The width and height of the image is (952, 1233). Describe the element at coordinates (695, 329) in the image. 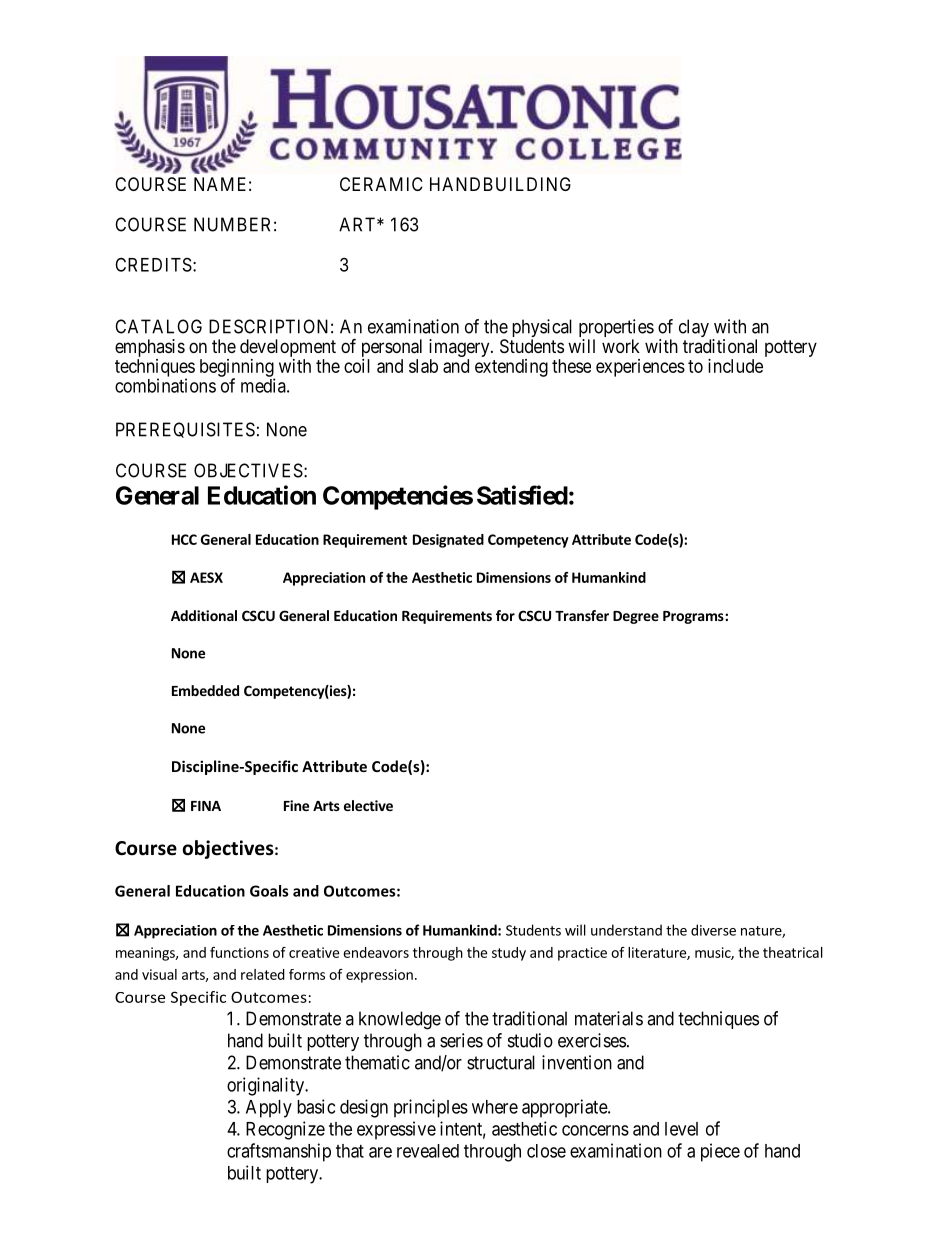

I see `clay` at that location.
